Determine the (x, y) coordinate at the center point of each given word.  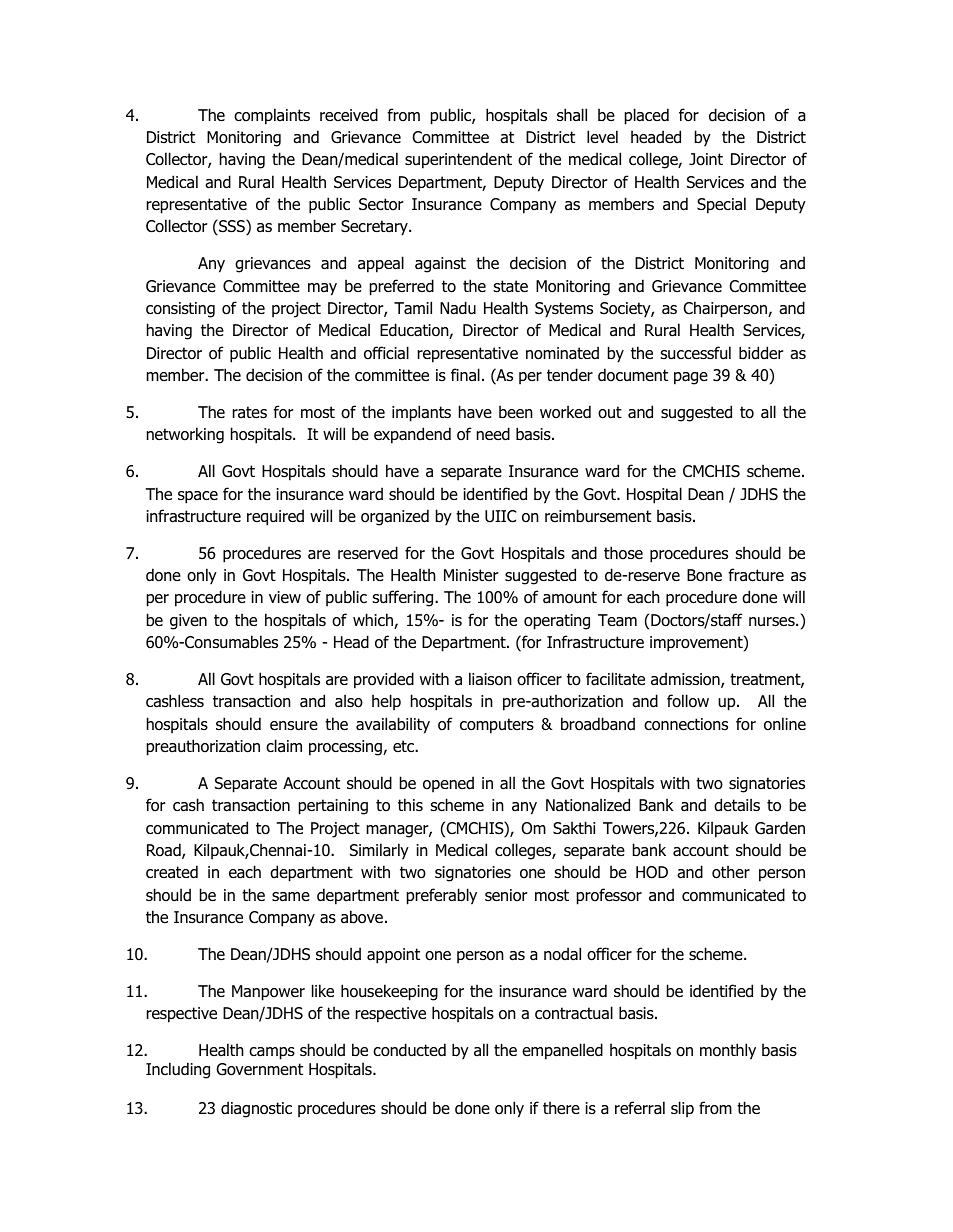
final (465, 375)
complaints (272, 116)
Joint (706, 159)
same (291, 897)
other (731, 872)
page (691, 378)
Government (259, 1069)
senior (506, 895)
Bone (704, 575)
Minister (471, 575)
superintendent (458, 160)
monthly (728, 1051)
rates (250, 412)
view (285, 597)
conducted (409, 1050)
